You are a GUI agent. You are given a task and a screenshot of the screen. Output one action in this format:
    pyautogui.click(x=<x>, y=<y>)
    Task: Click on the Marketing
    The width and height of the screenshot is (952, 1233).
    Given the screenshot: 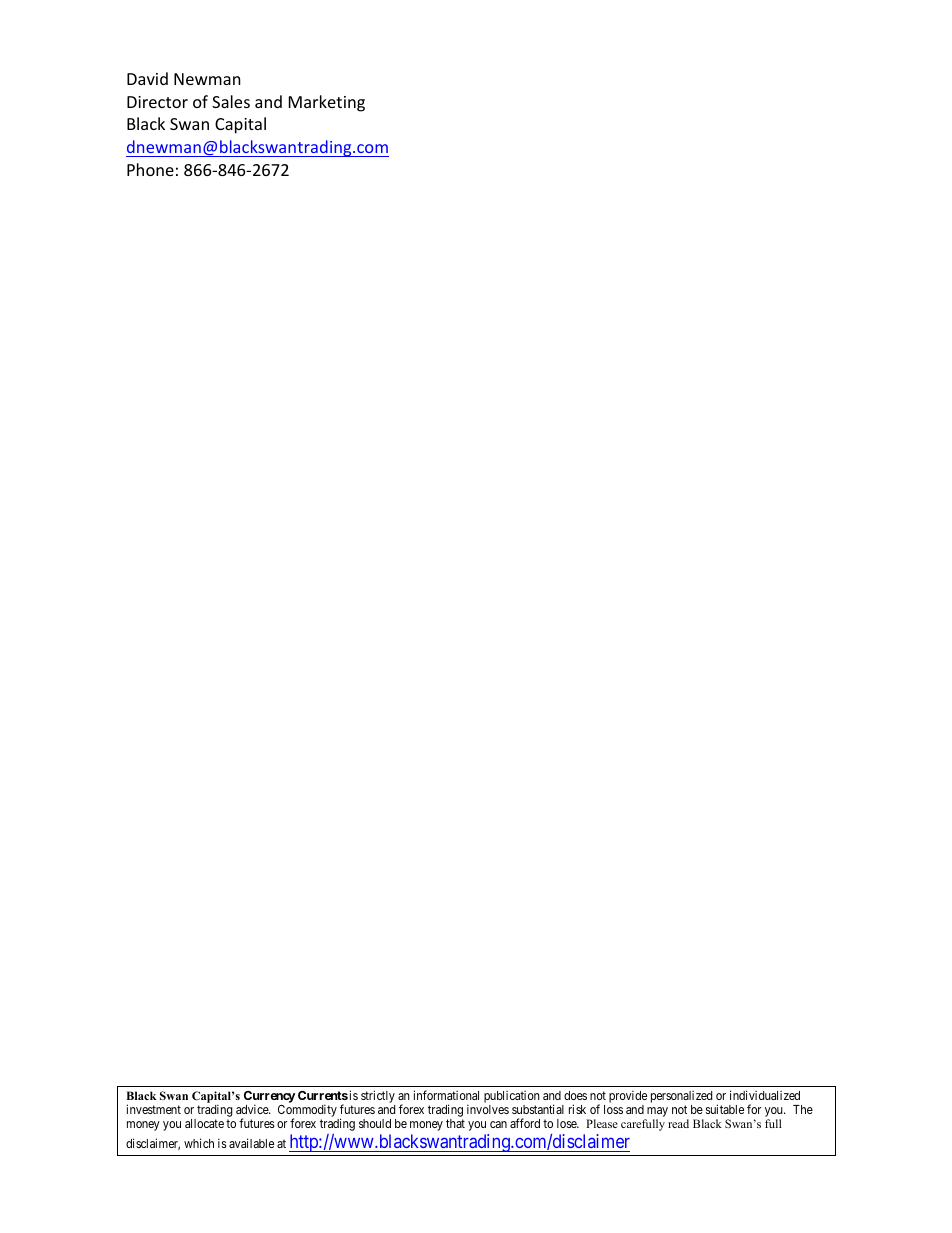 What is the action you would take?
    pyautogui.click(x=327, y=103)
